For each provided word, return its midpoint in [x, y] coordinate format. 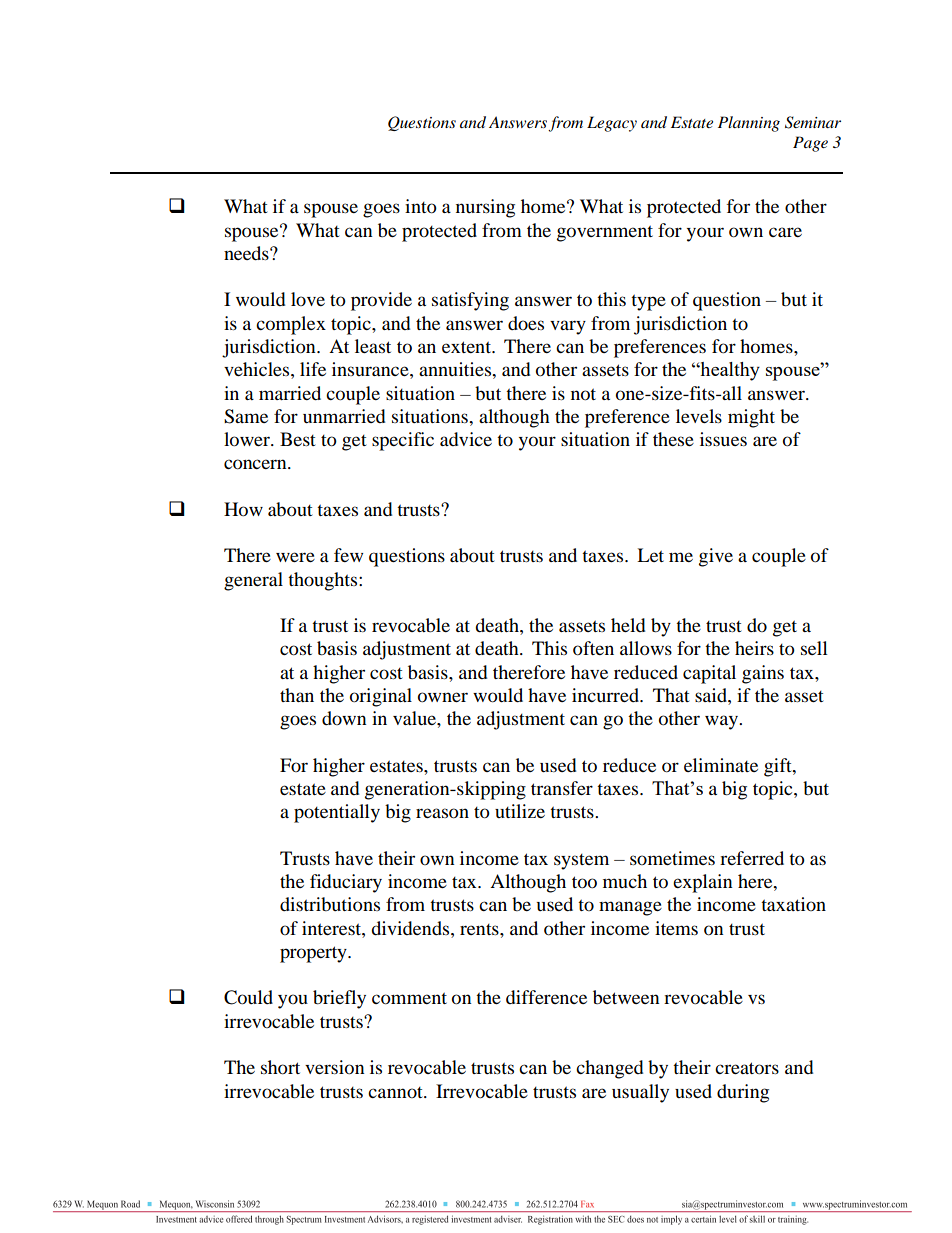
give [716, 557]
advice [466, 439]
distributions [330, 904]
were [295, 557]
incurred [607, 695]
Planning [749, 124]
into [421, 206]
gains [763, 674]
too [584, 882]
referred [752, 858]
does [526, 323]
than [297, 695]
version [335, 1067]
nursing [485, 208]
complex [291, 325]
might [751, 418]
